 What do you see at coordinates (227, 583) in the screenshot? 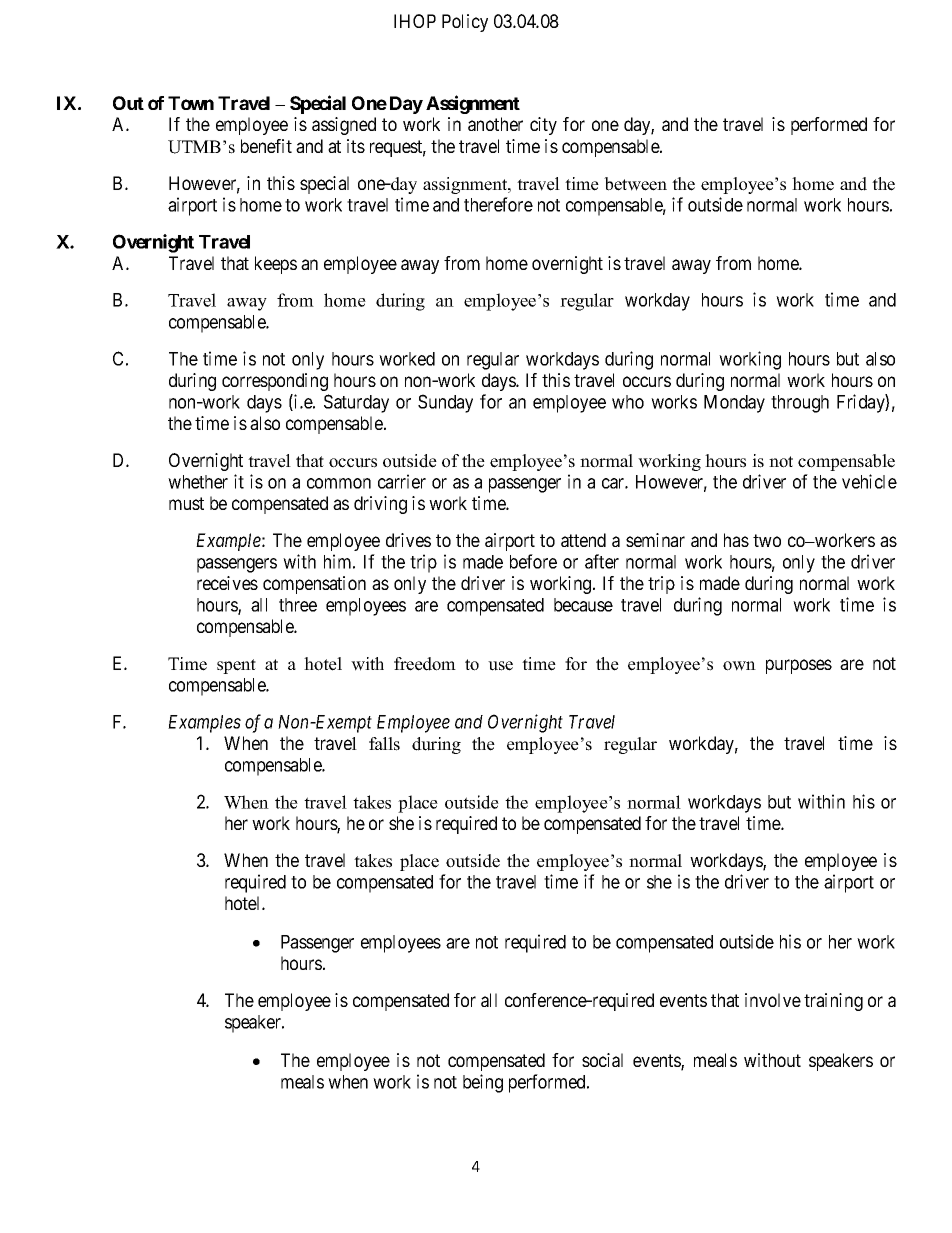
I see `receives` at bounding box center [227, 583].
